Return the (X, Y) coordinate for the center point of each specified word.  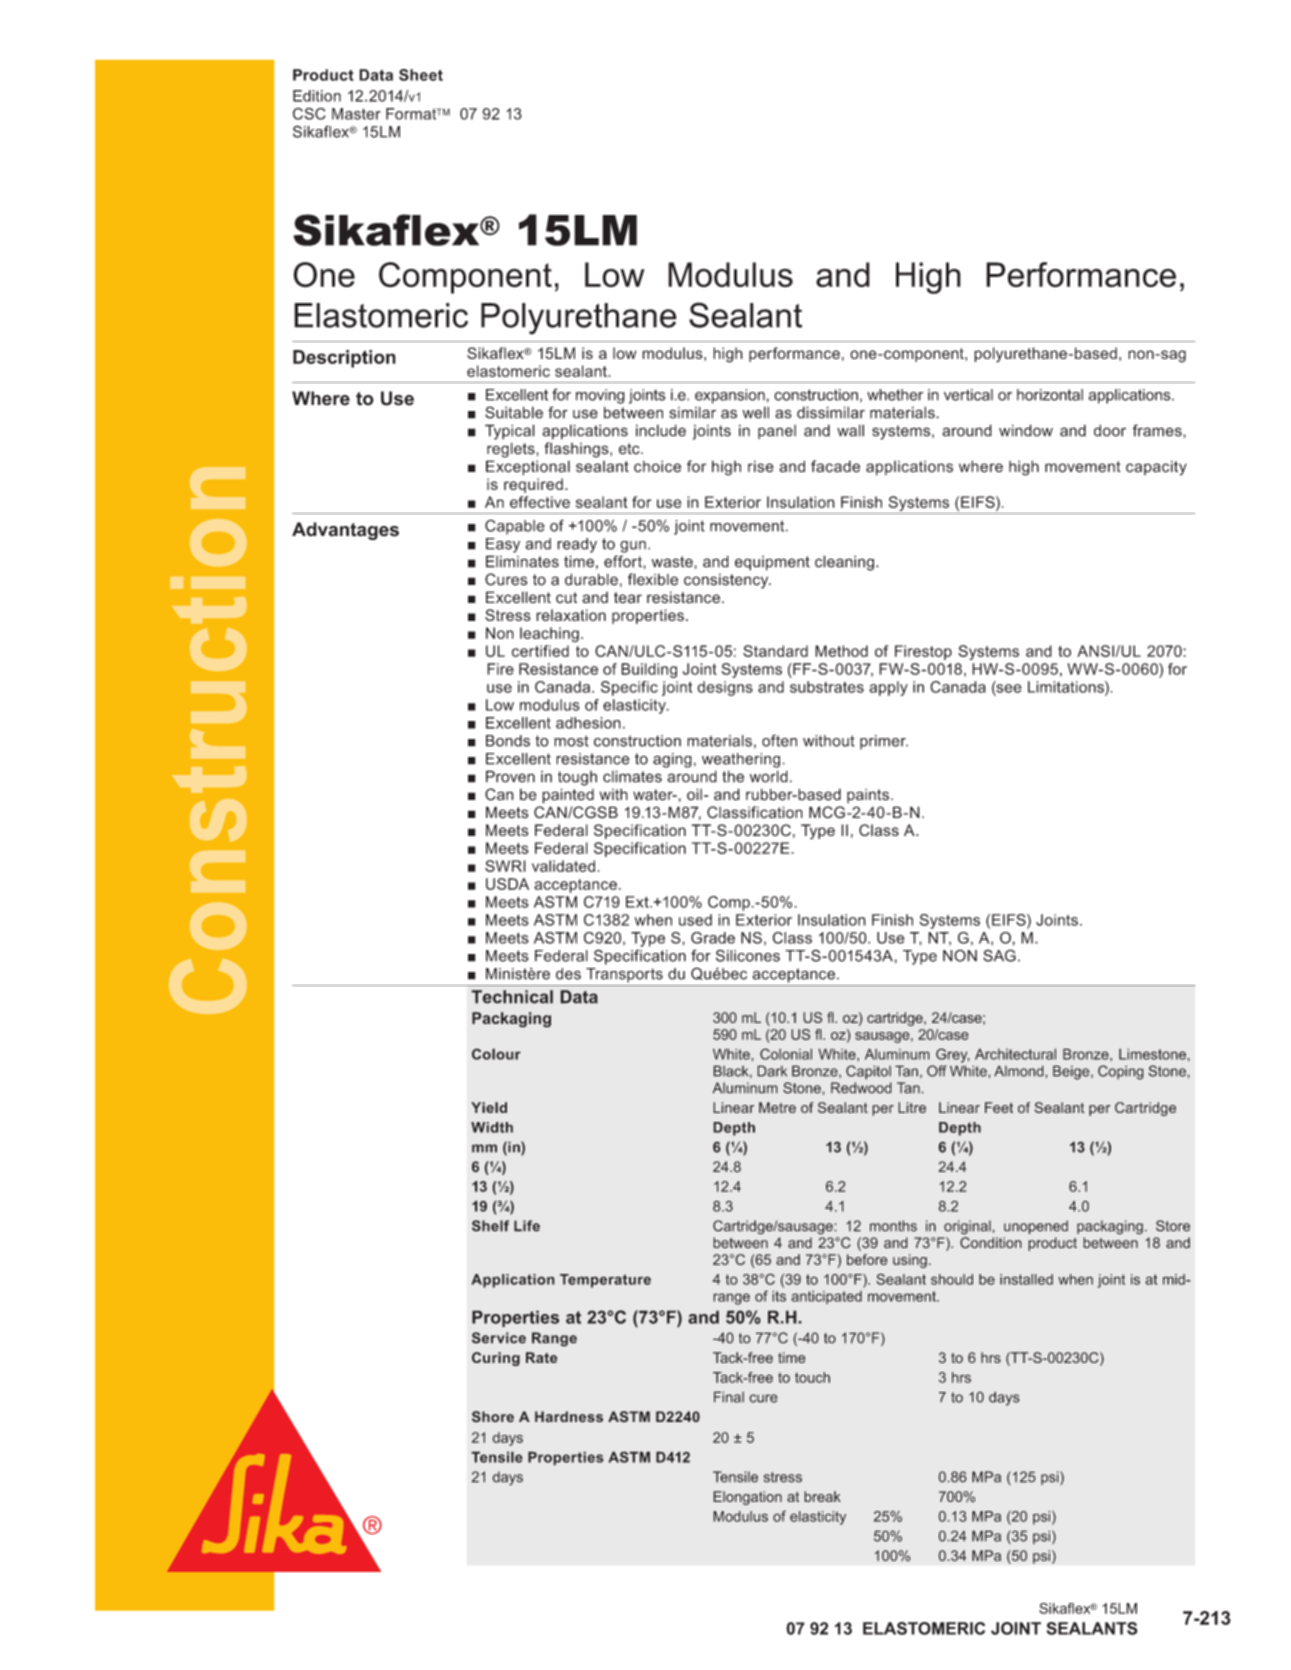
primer (884, 742)
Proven (510, 776)
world (769, 776)
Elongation (747, 1498)
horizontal (1050, 395)
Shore (493, 1417)
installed (1026, 1279)
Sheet (421, 75)
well (755, 412)
